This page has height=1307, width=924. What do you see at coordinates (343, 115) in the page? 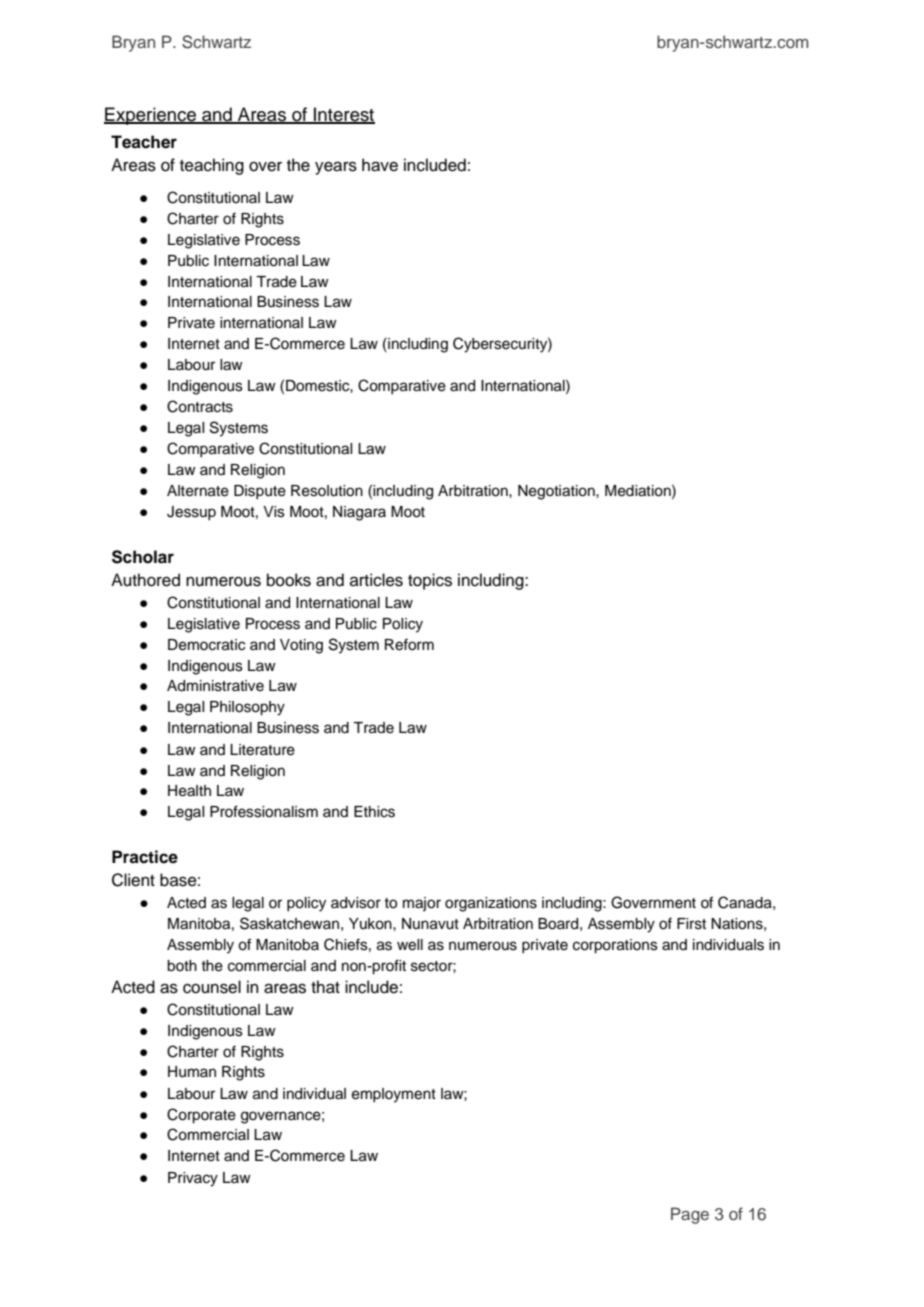
I see `Interest` at bounding box center [343, 115].
